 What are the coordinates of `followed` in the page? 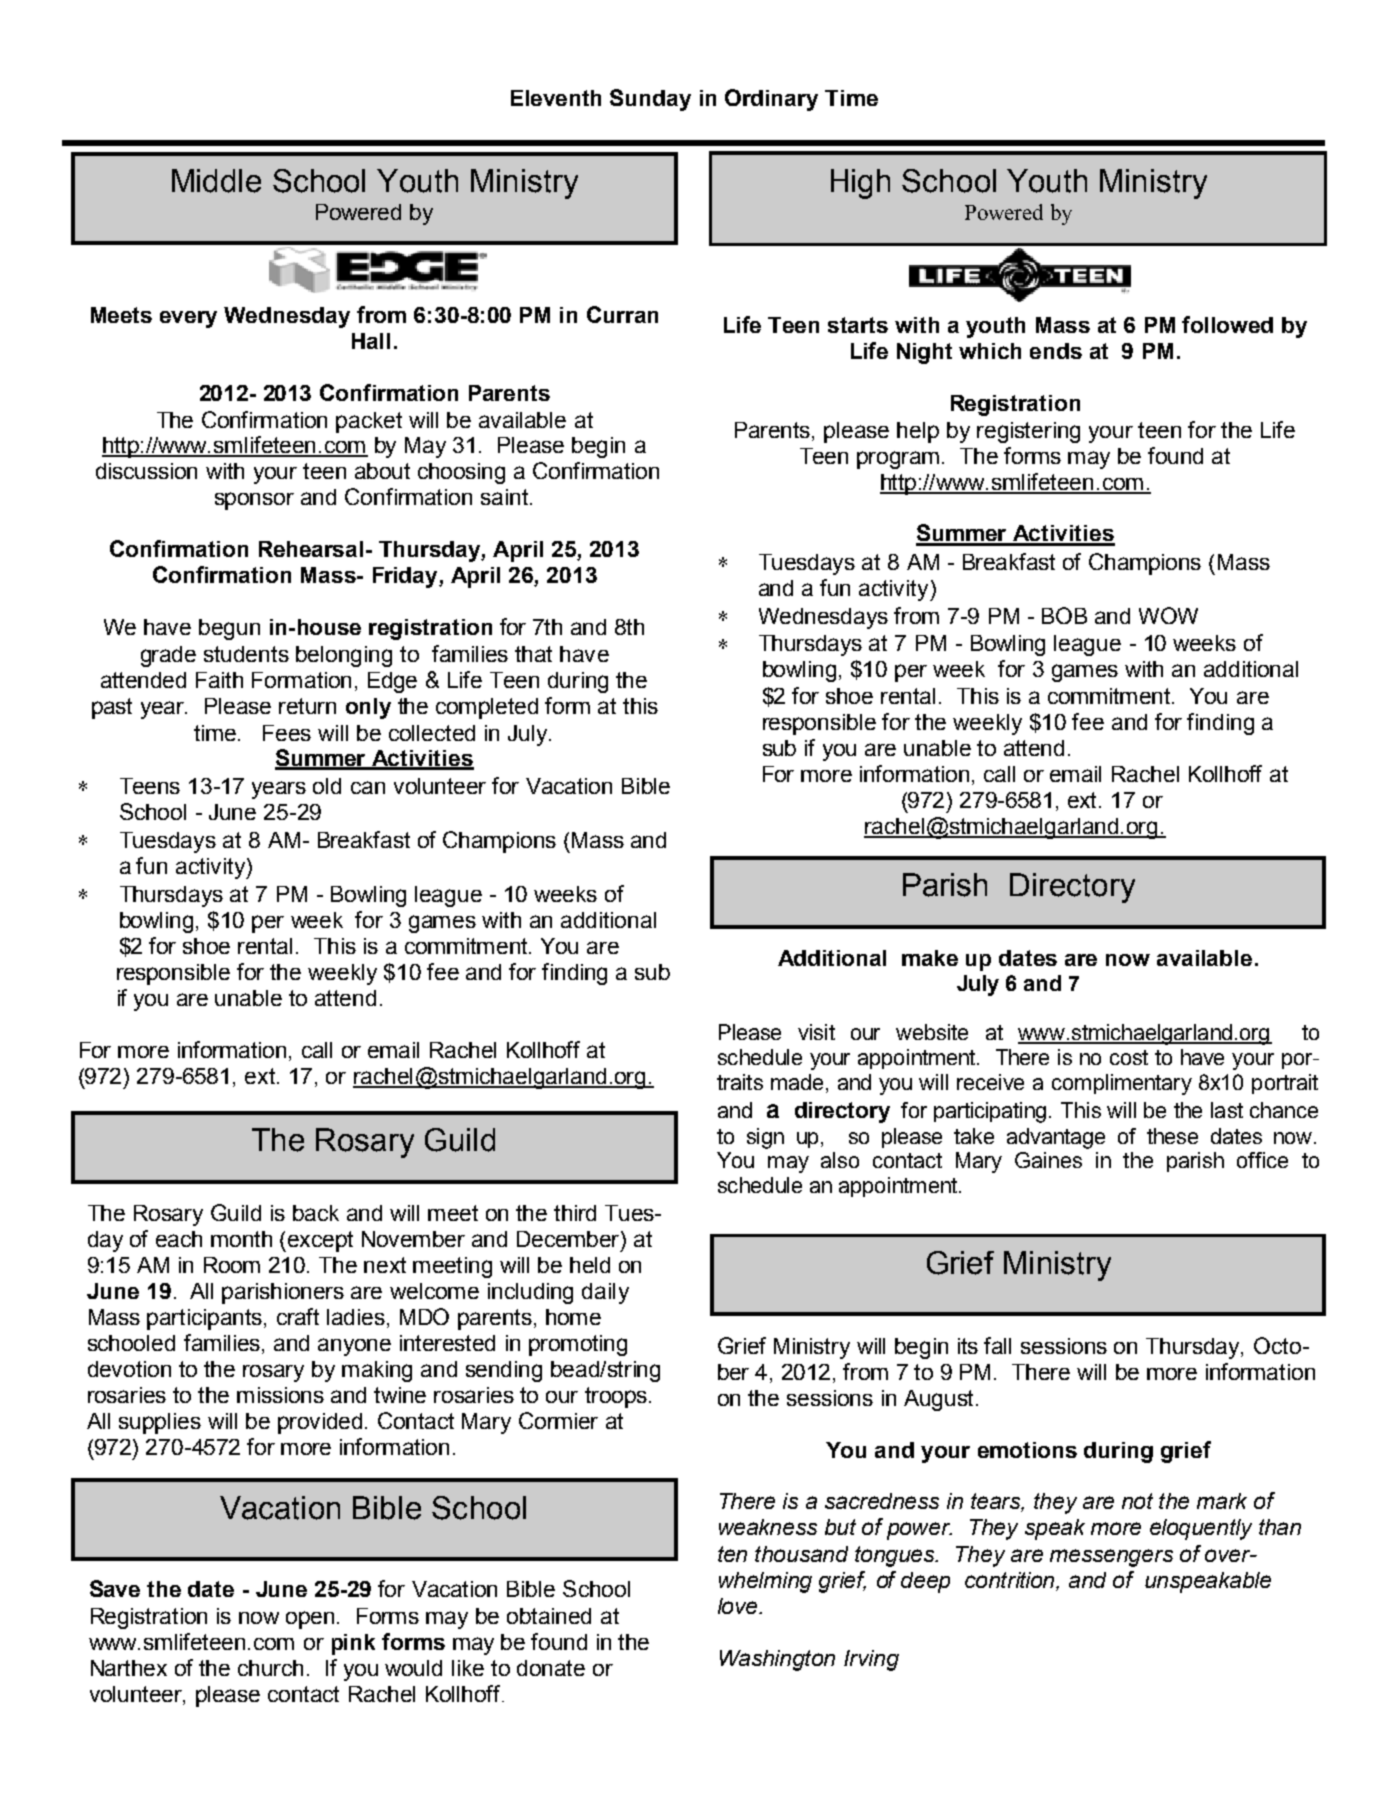 It's located at (1227, 324).
